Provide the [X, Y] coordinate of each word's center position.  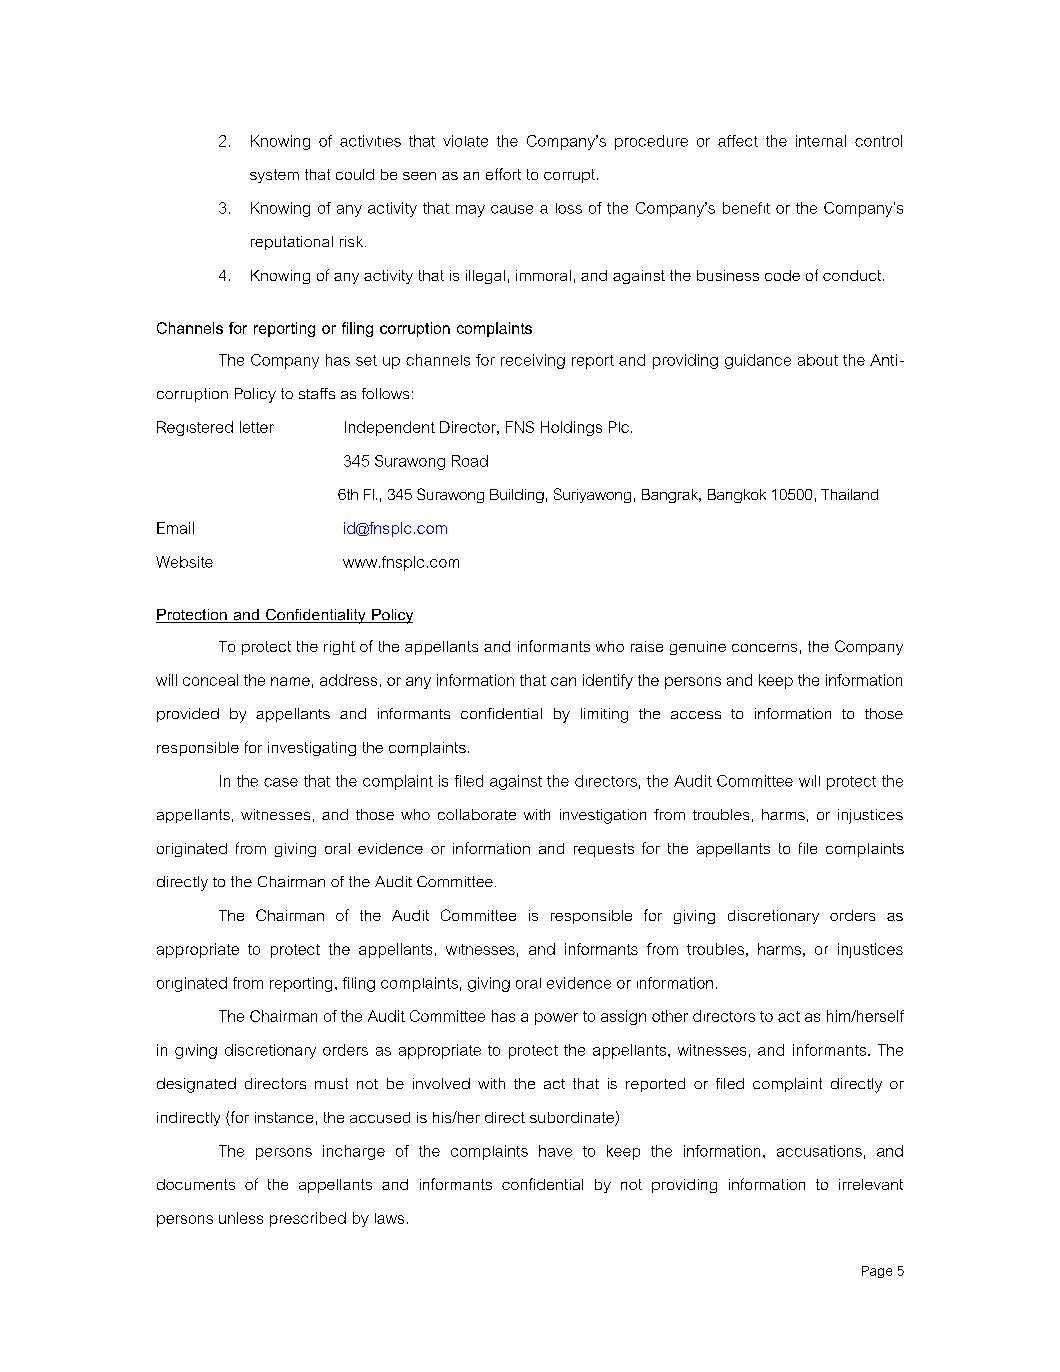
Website [184, 562]
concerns [764, 648]
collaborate [477, 814]
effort [503, 174]
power [556, 1019]
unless [241, 1218]
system [274, 176]
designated [196, 1085]
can [563, 681]
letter [257, 427]
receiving [533, 361]
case [281, 782]
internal [821, 141]
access [696, 715]
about [818, 360]
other [670, 1016]
